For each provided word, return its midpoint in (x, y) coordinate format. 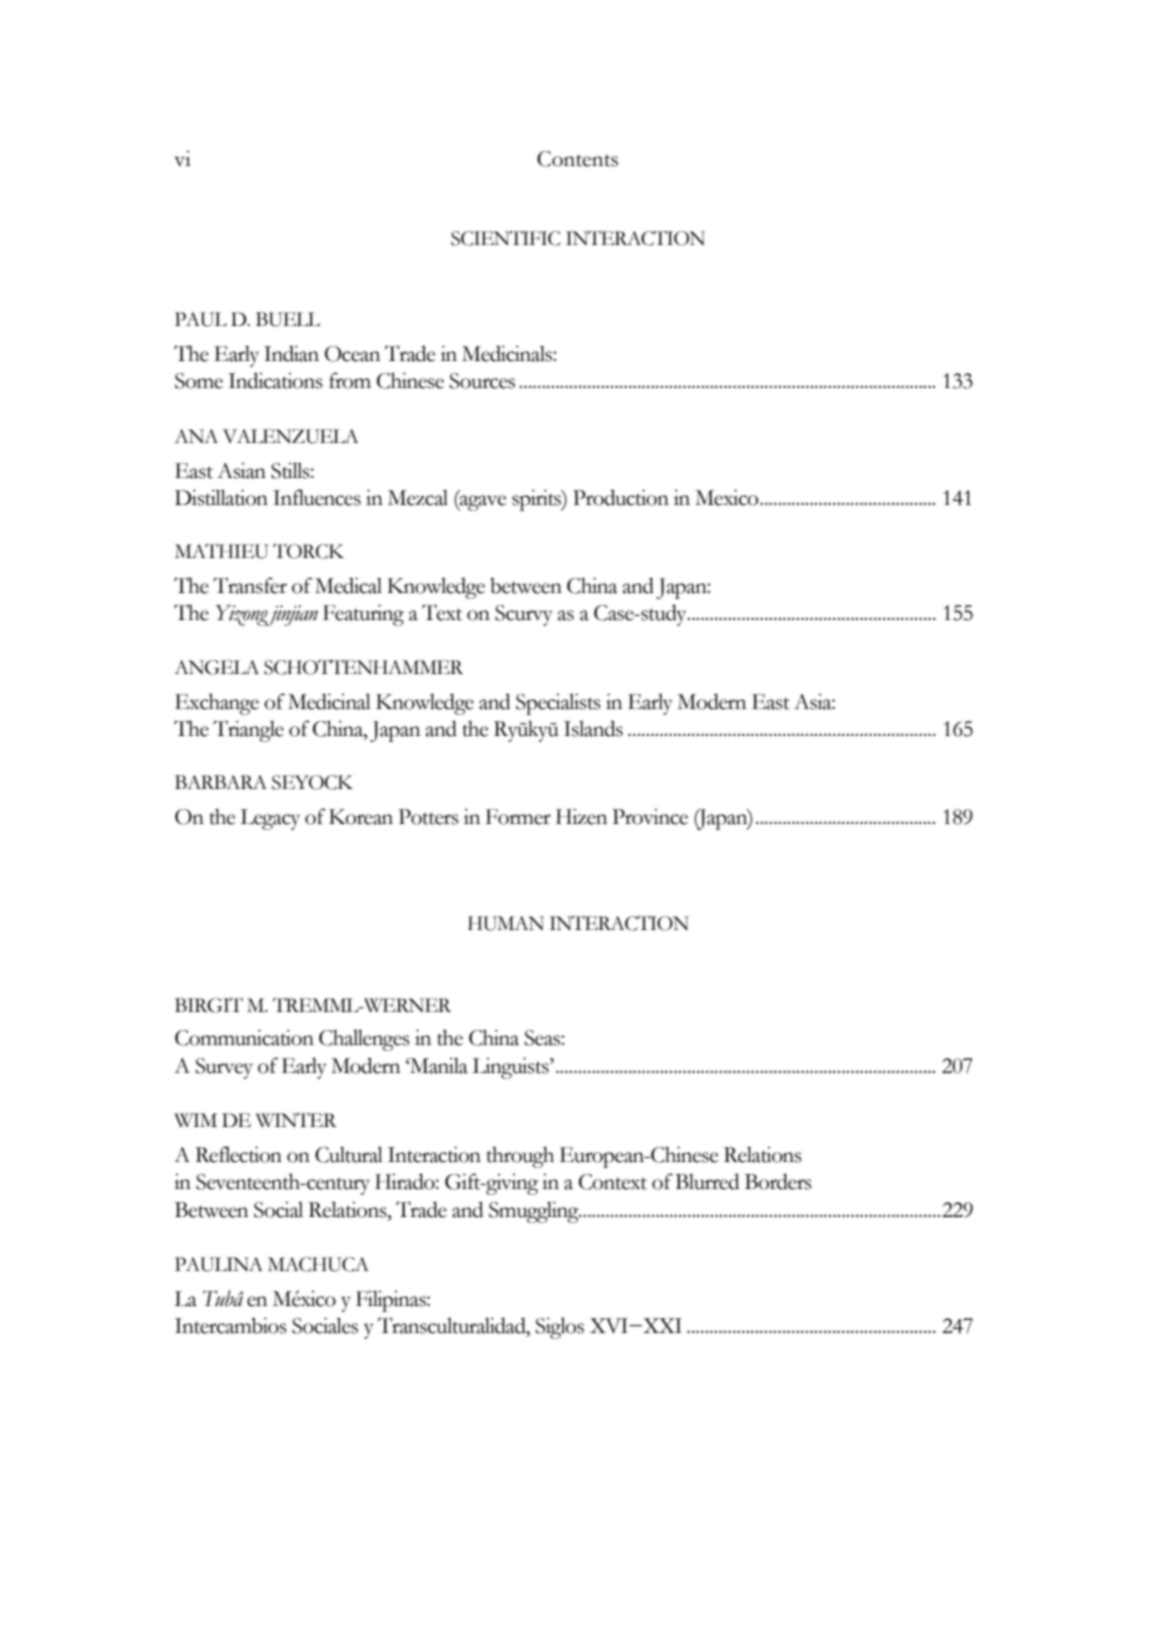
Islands (593, 728)
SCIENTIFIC (505, 238)
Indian (291, 353)
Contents (577, 159)
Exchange (217, 704)
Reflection (238, 1154)
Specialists (558, 704)
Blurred (707, 1181)
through (520, 1157)
